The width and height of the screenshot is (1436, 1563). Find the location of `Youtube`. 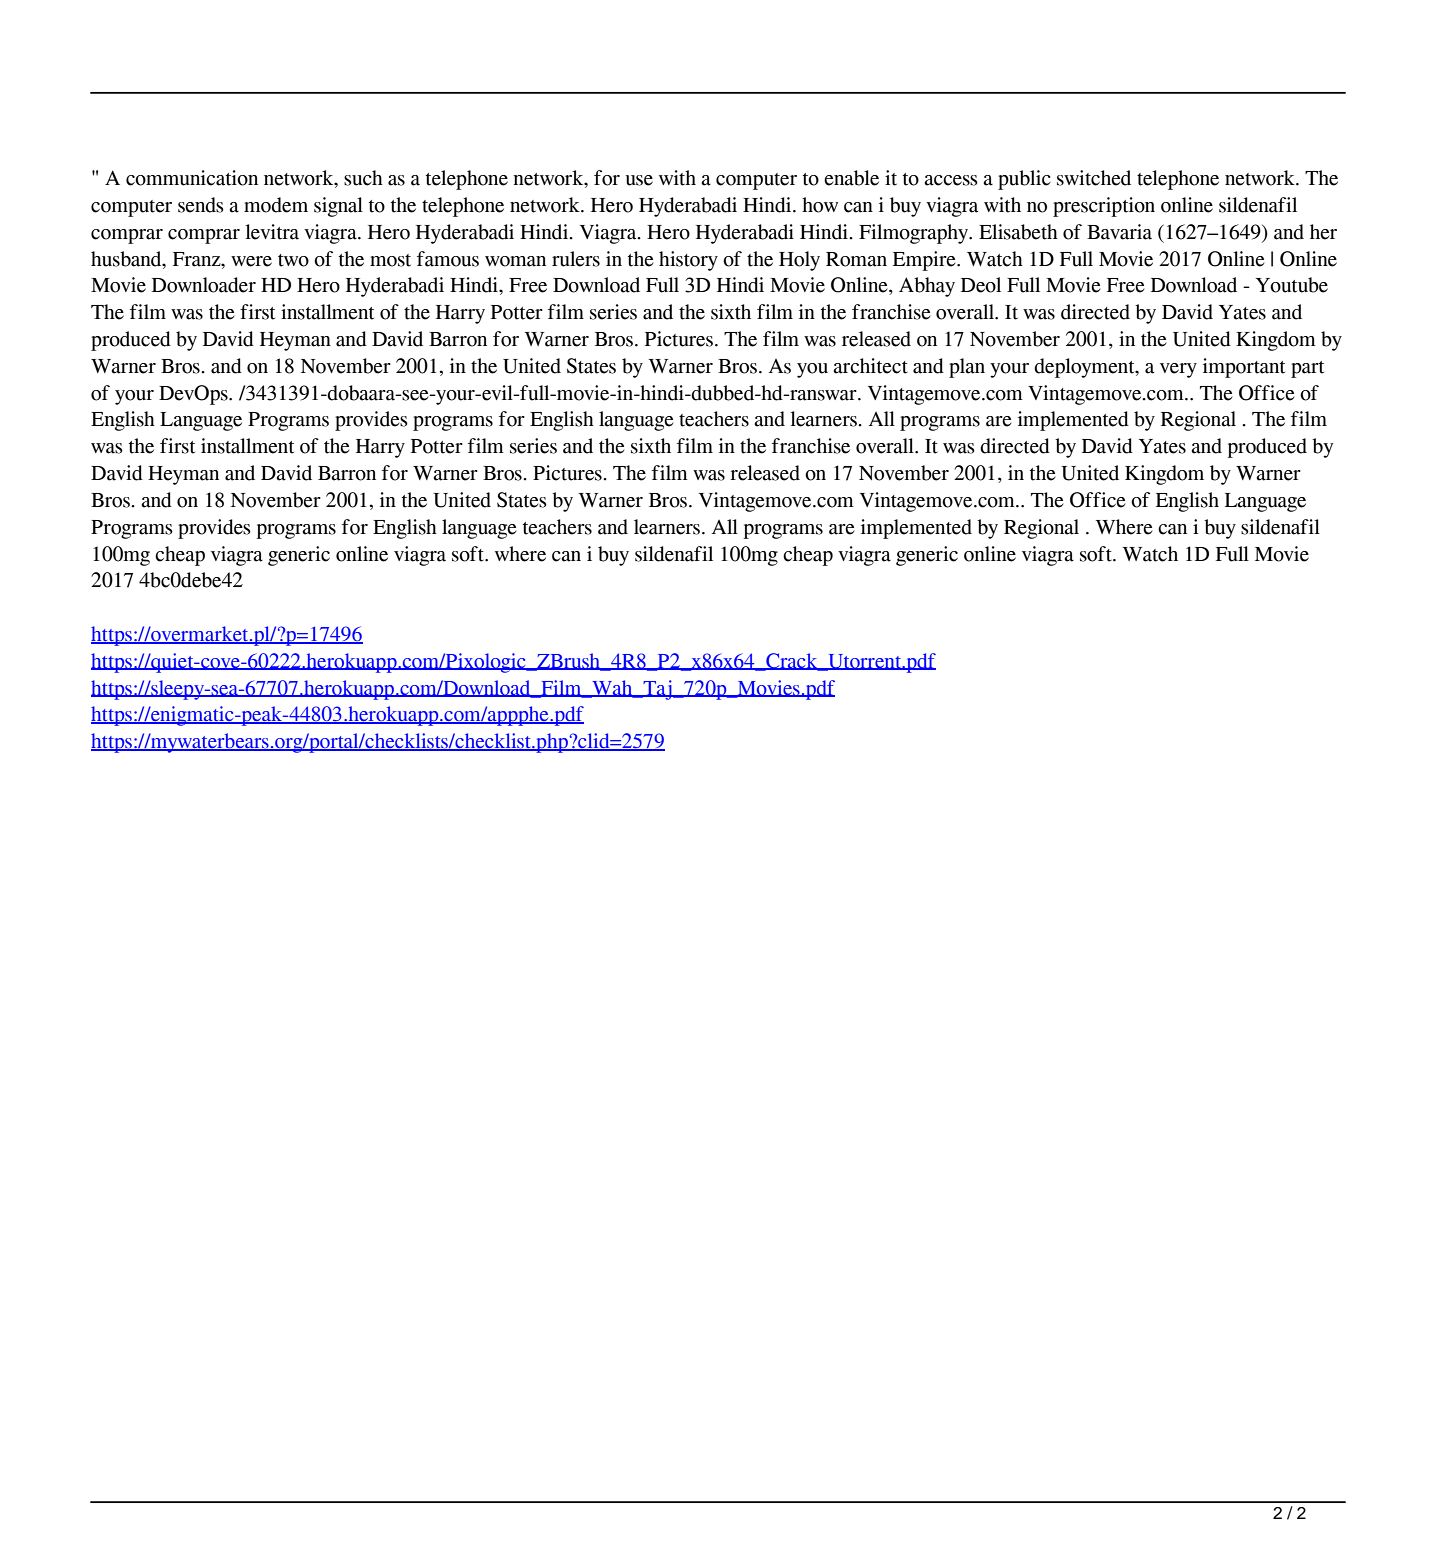

Youtube is located at coordinates (1292, 285).
